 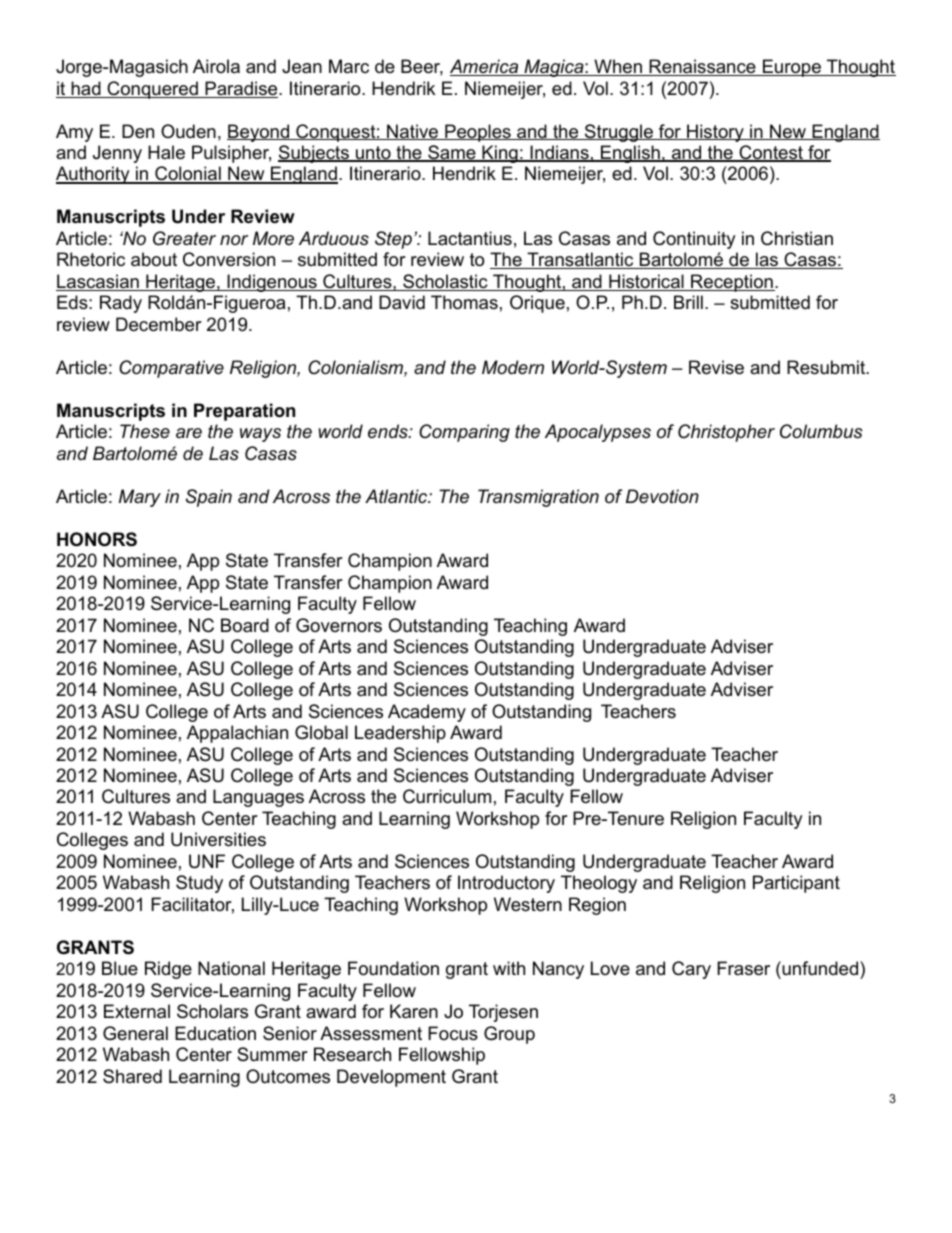 What do you see at coordinates (453, 1033) in the page?
I see `Focus` at bounding box center [453, 1033].
